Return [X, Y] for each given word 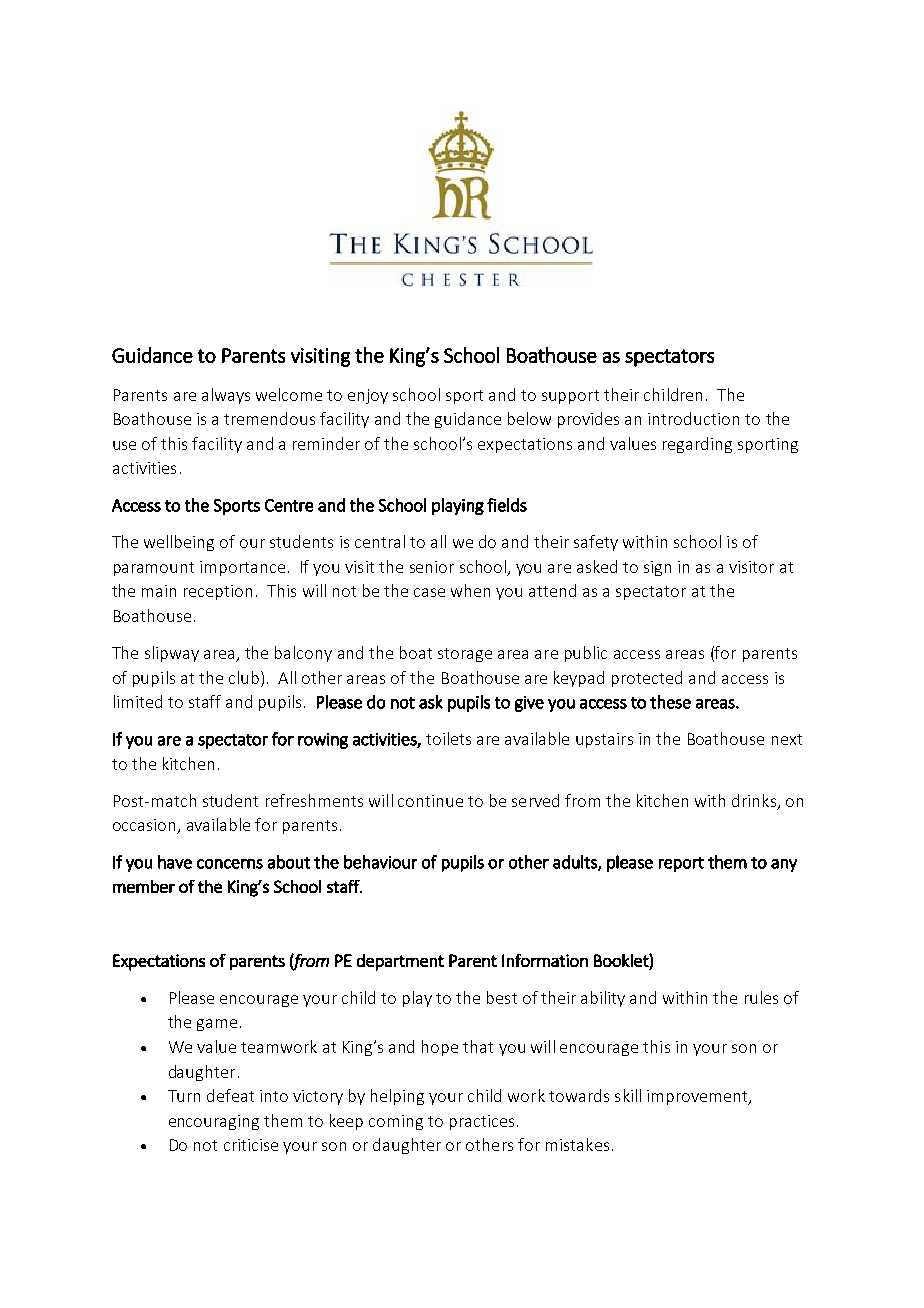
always [226, 396]
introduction [693, 418]
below [529, 418]
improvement [698, 1097]
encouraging [214, 1122]
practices [482, 1122]
